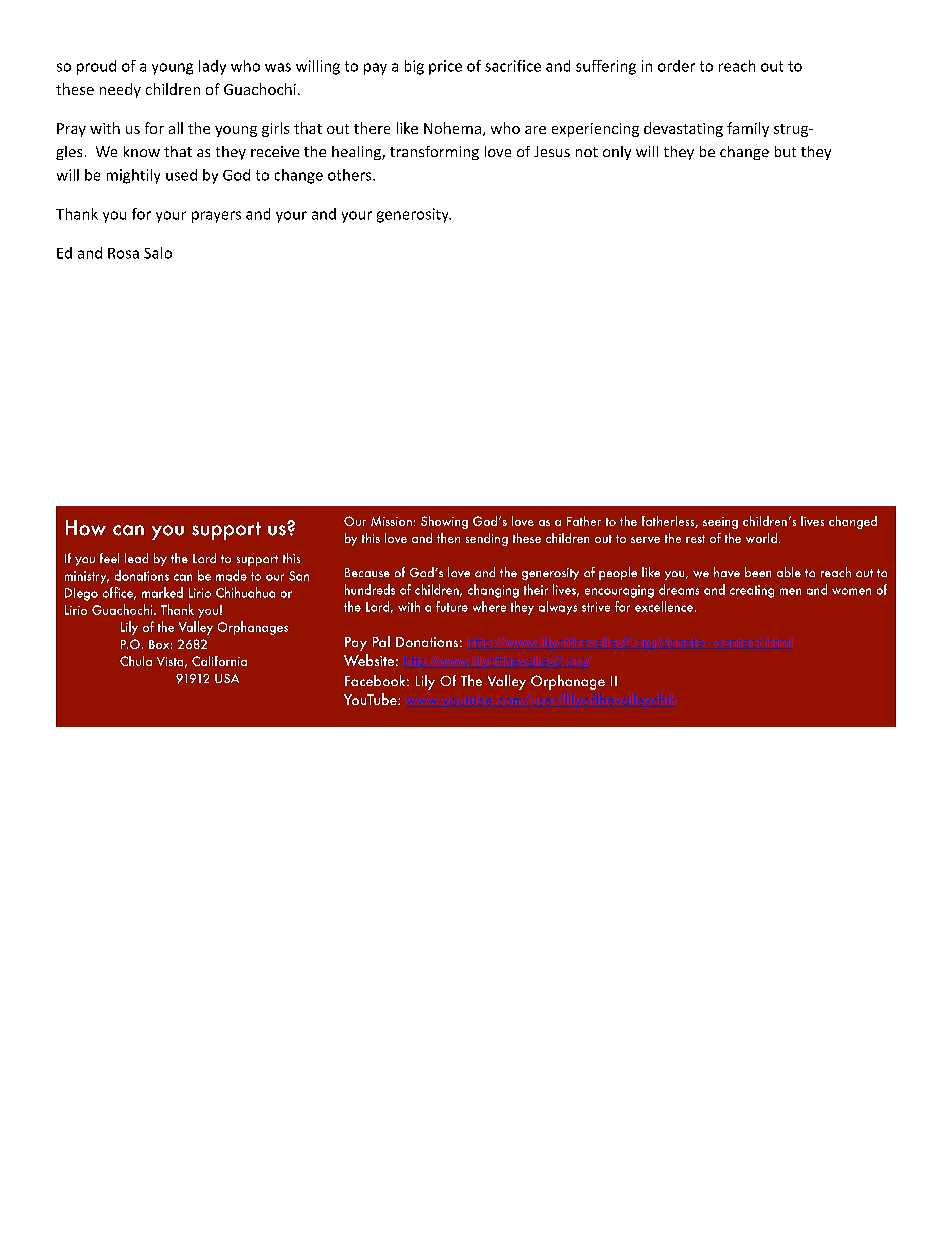 The image size is (952, 1233). What do you see at coordinates (136, 558) in the screenshot?
I see `lead` at bounding box center [136, 558].
